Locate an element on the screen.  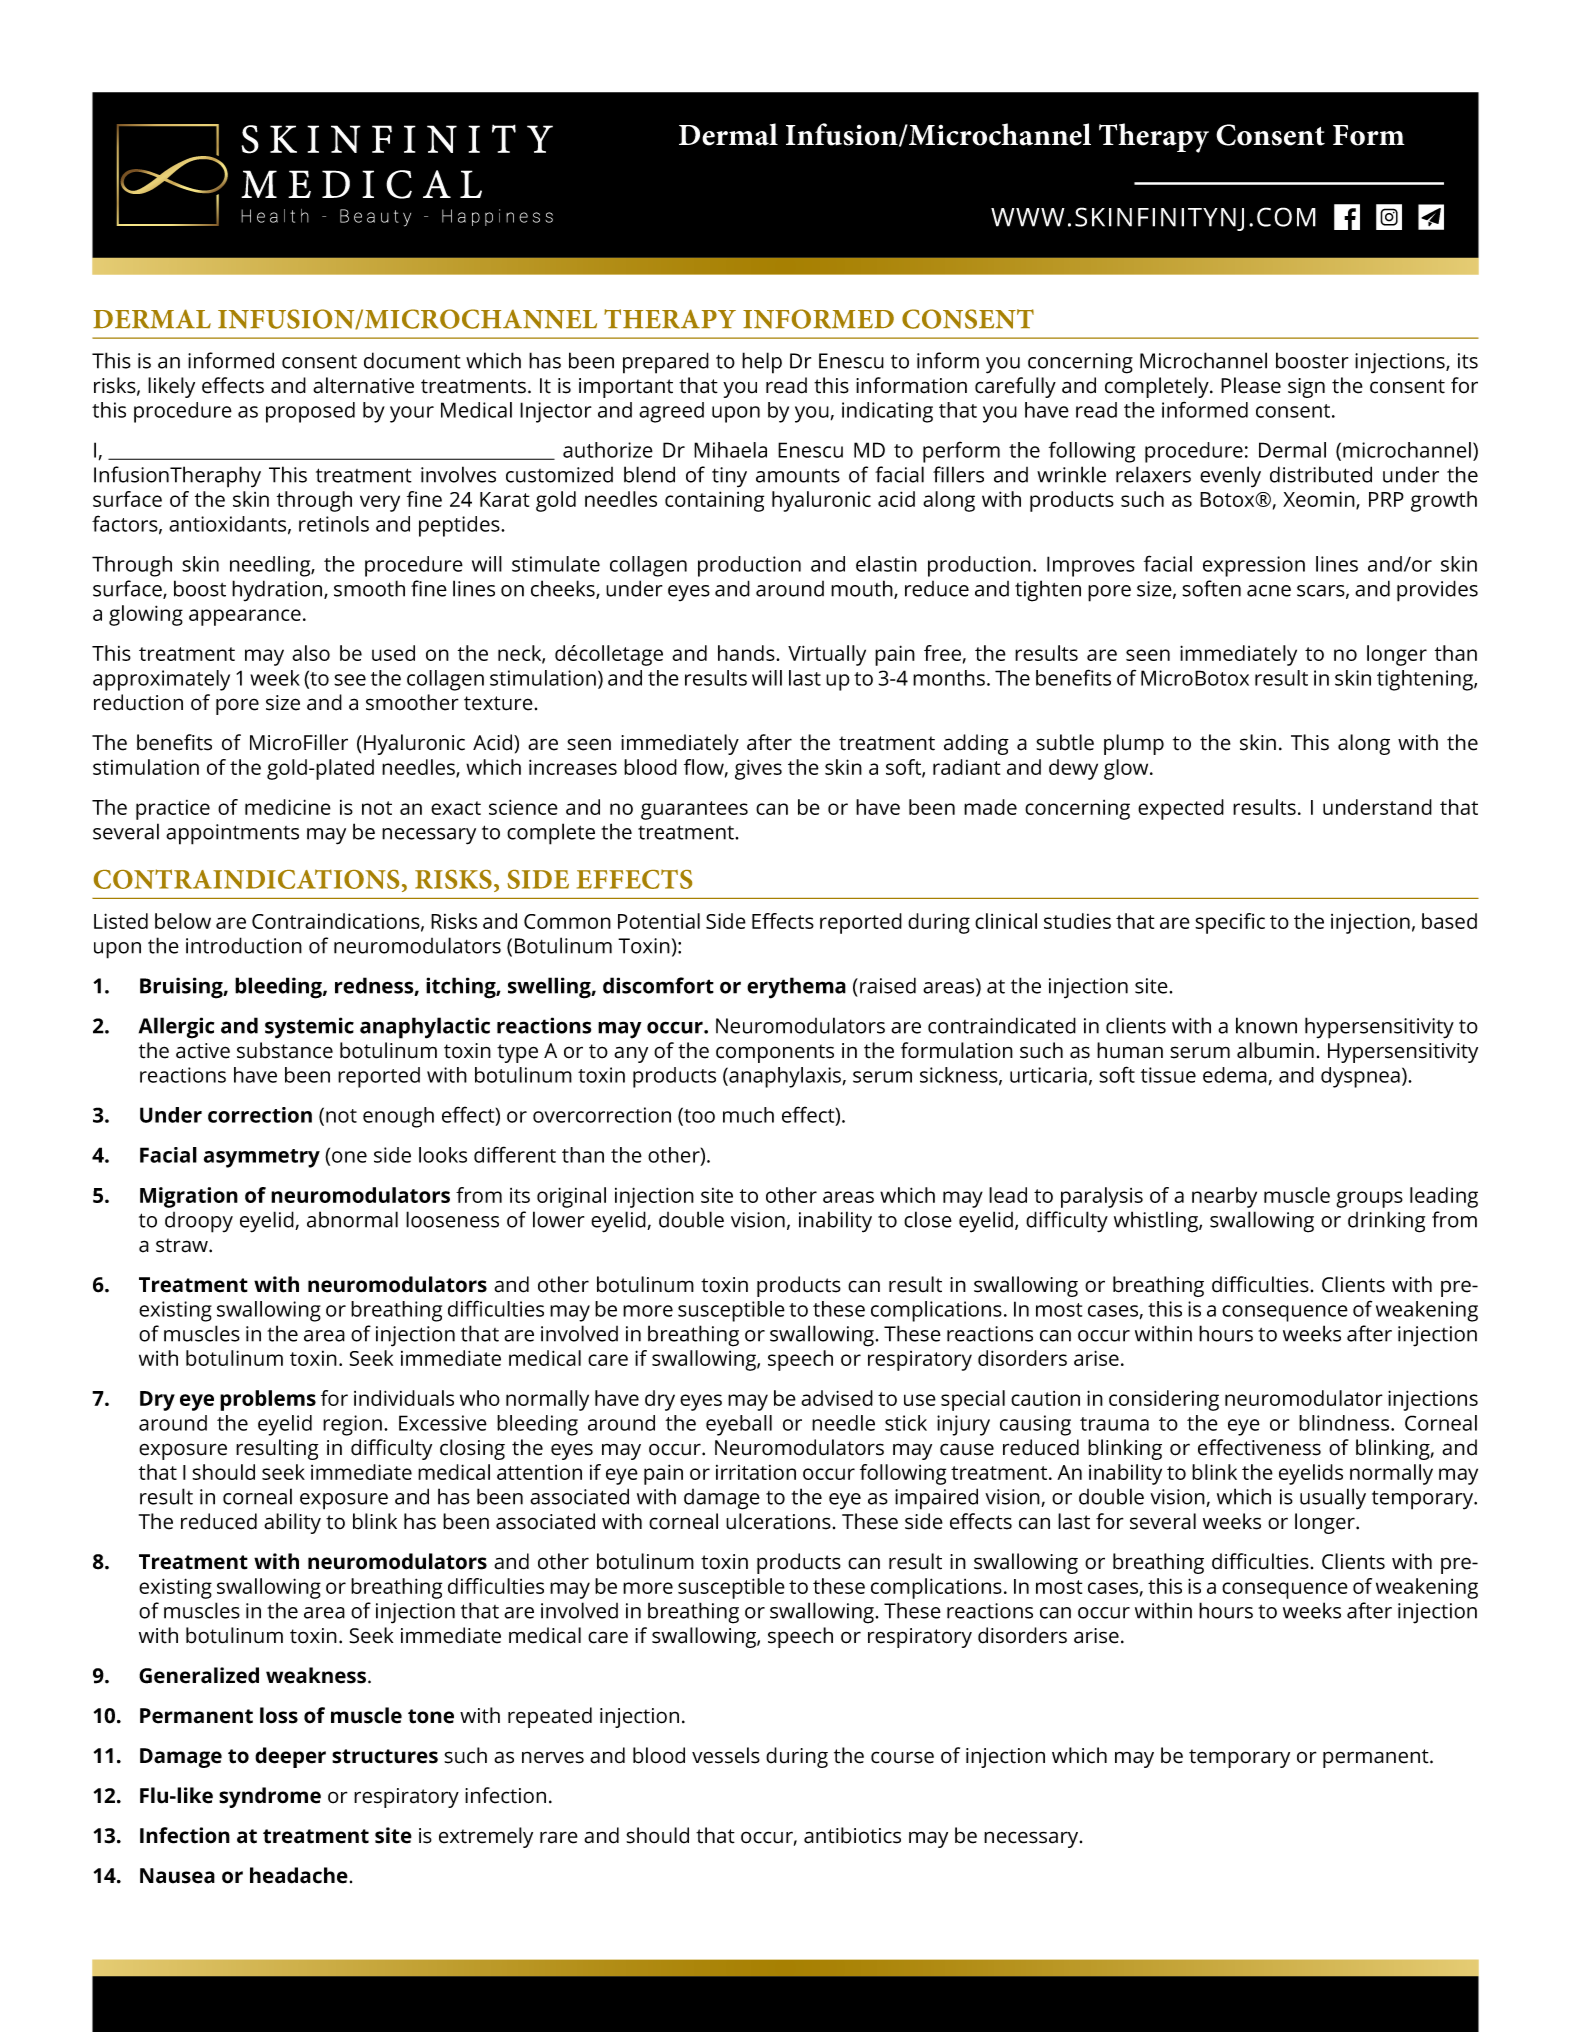
help is located at coordinates (762, 363).
